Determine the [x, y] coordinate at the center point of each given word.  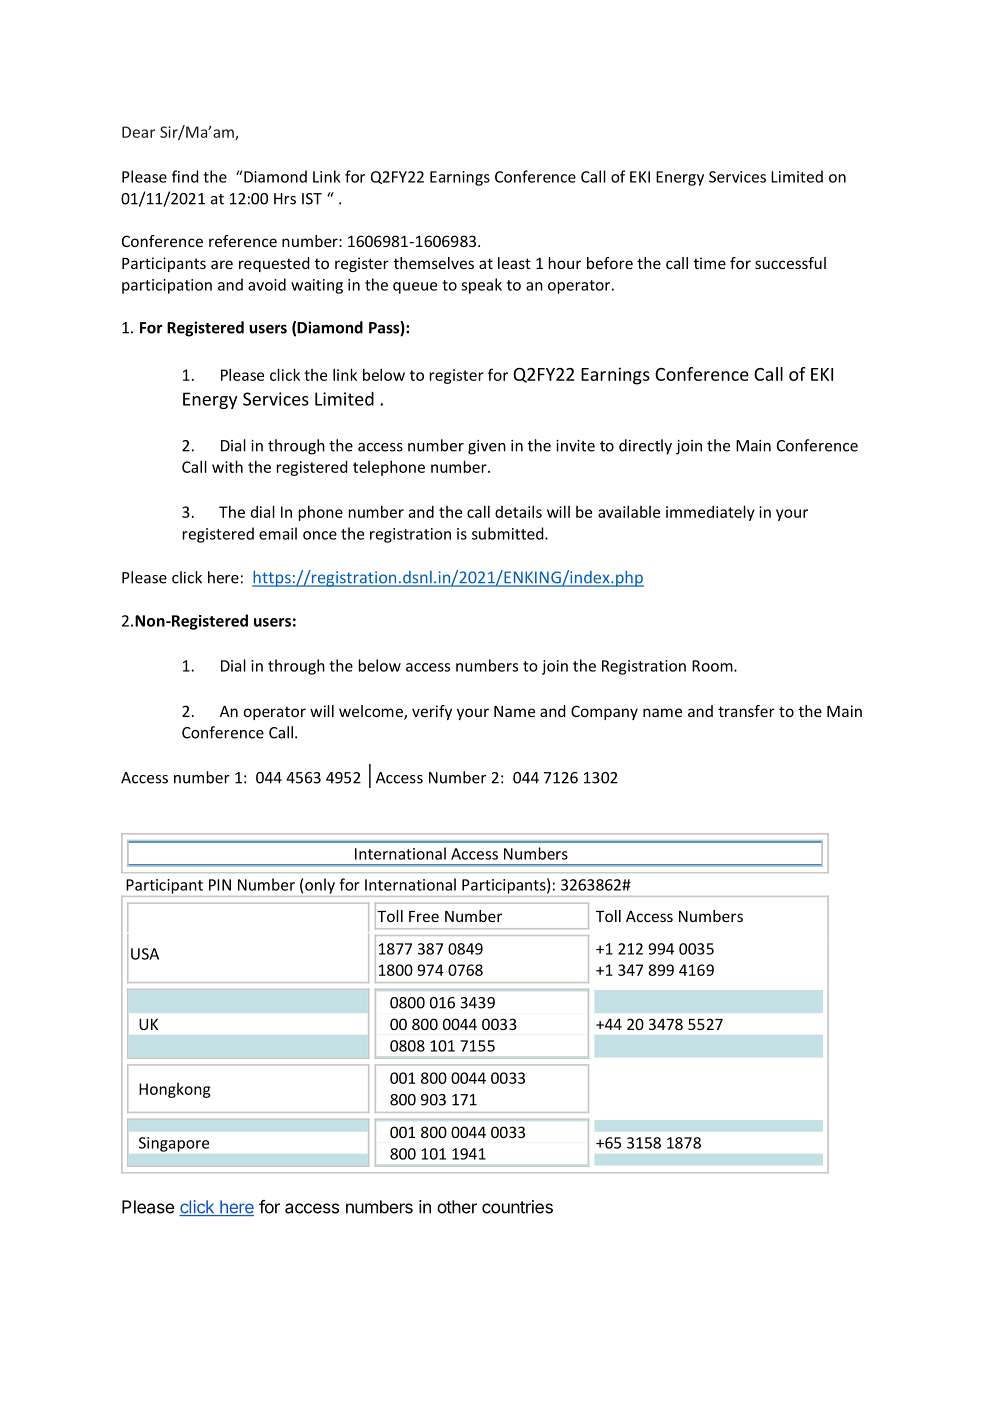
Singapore [174, 1144]
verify [432, 712]
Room [713, 666]
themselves [434, 263]
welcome [372, 712]
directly [645, 447]
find [185, 176]
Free [424, 916]
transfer [746, 711]
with [227, 466]
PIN [220, 885]
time [710, 263]
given [487, 447]
